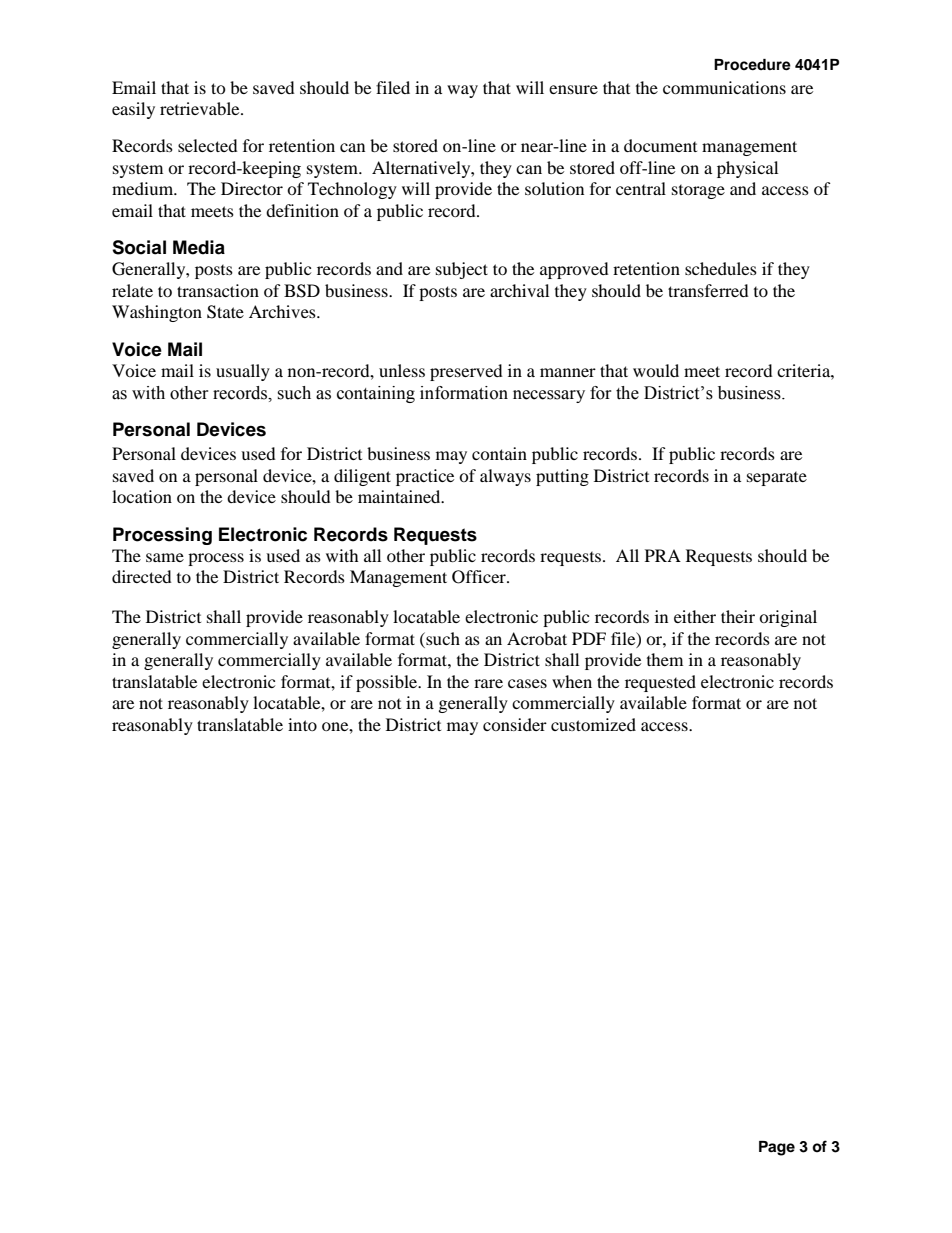  Describe the element at coordinates (777, 479) in the document. I see `separate` at that location.
